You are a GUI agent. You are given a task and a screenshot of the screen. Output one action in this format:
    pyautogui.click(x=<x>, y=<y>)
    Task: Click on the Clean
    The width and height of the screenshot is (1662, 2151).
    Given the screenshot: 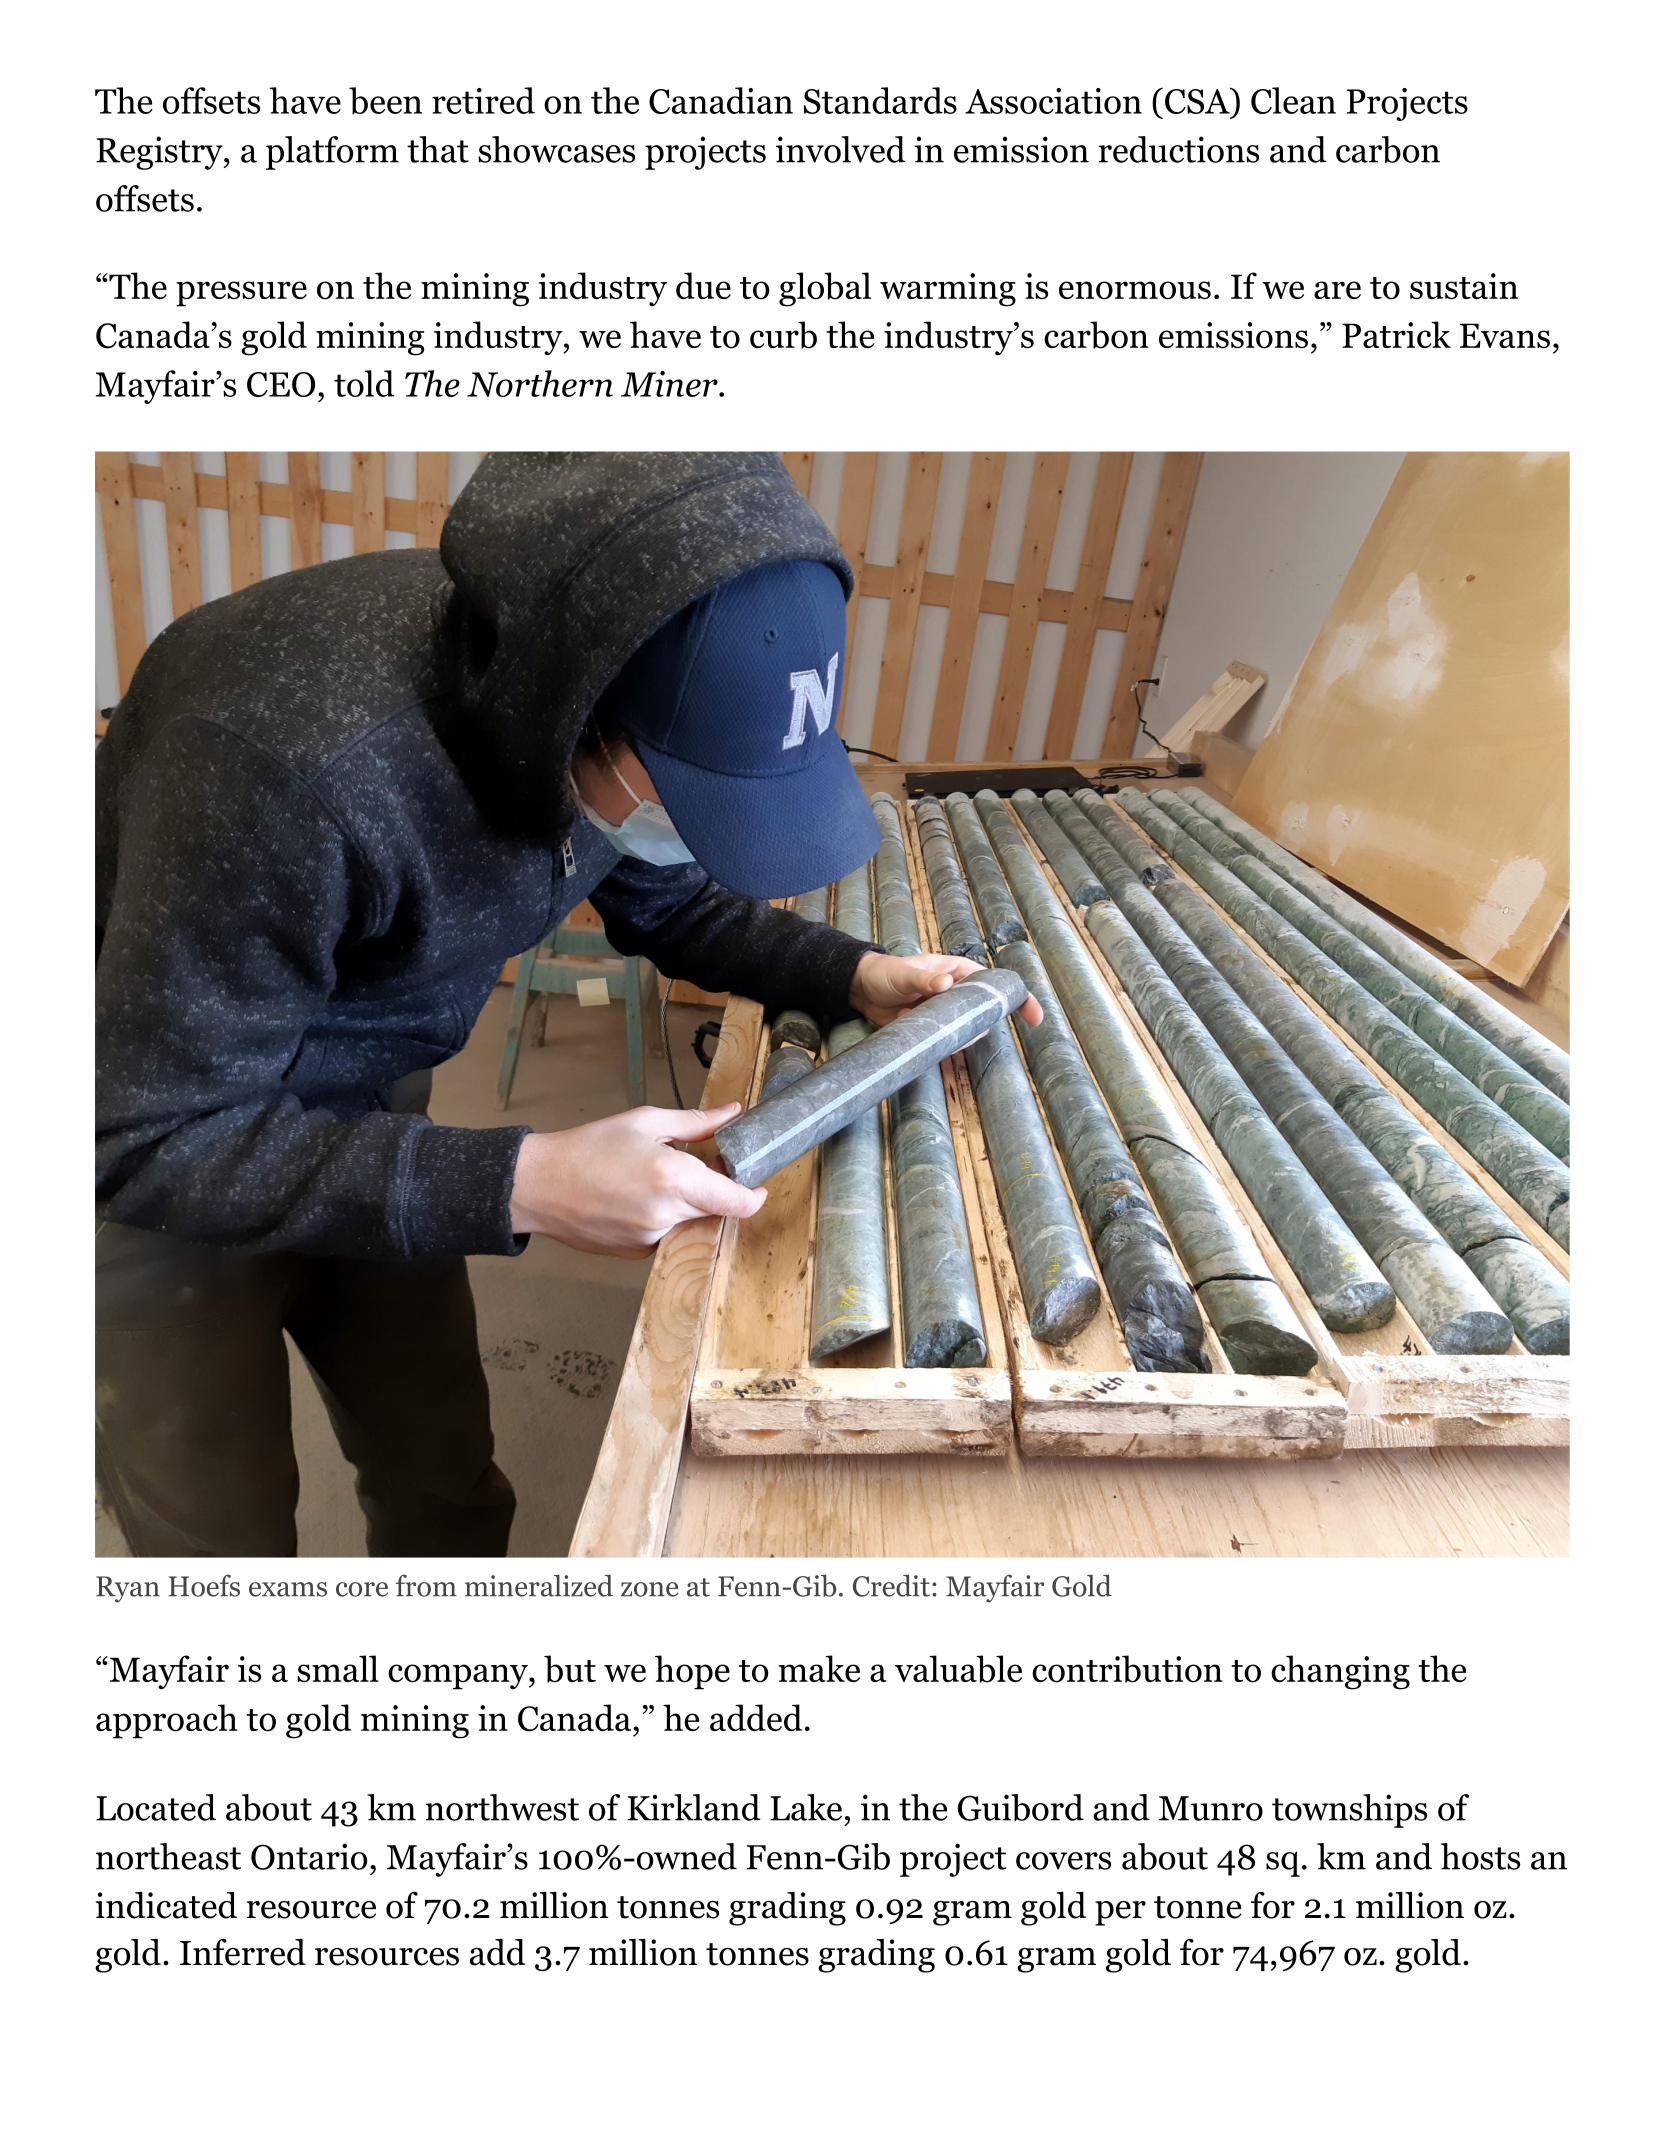 What is the action you would take?
    pyautogui.click(x=1293, y=100)
